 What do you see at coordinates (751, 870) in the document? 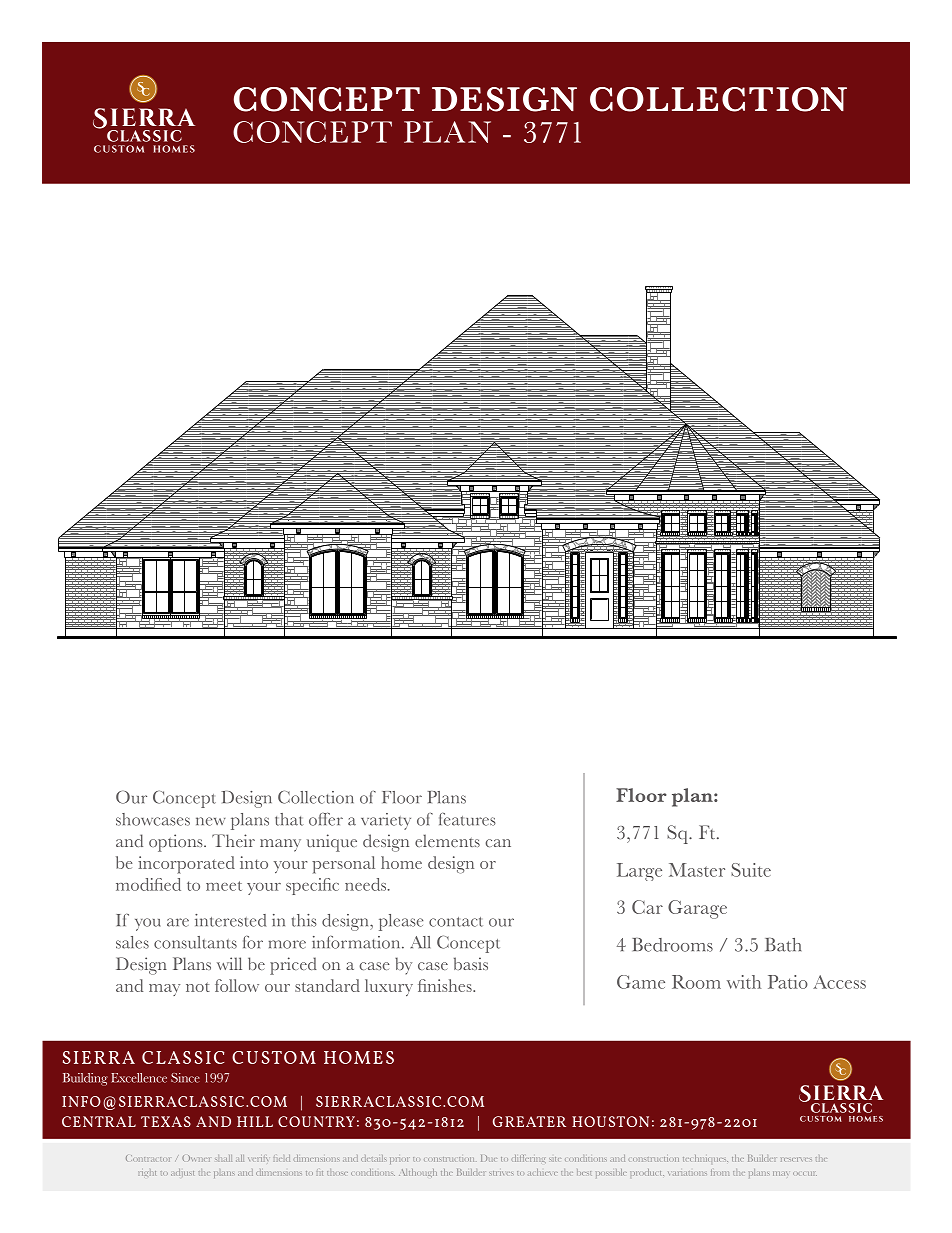
I see `Suite` at bounding box center [751, 870].
